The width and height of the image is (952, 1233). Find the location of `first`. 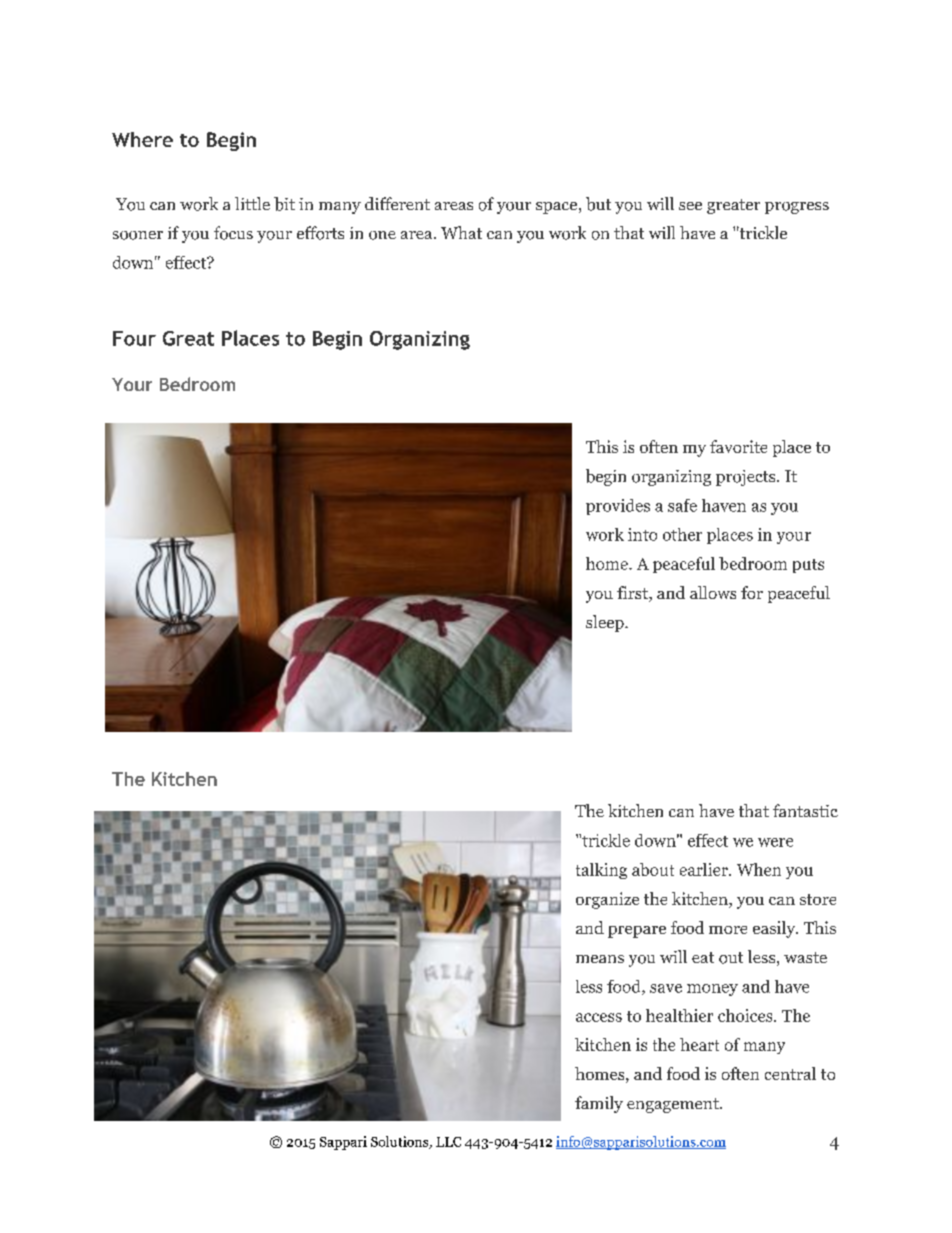

first is located at coordinates (633, 594).
